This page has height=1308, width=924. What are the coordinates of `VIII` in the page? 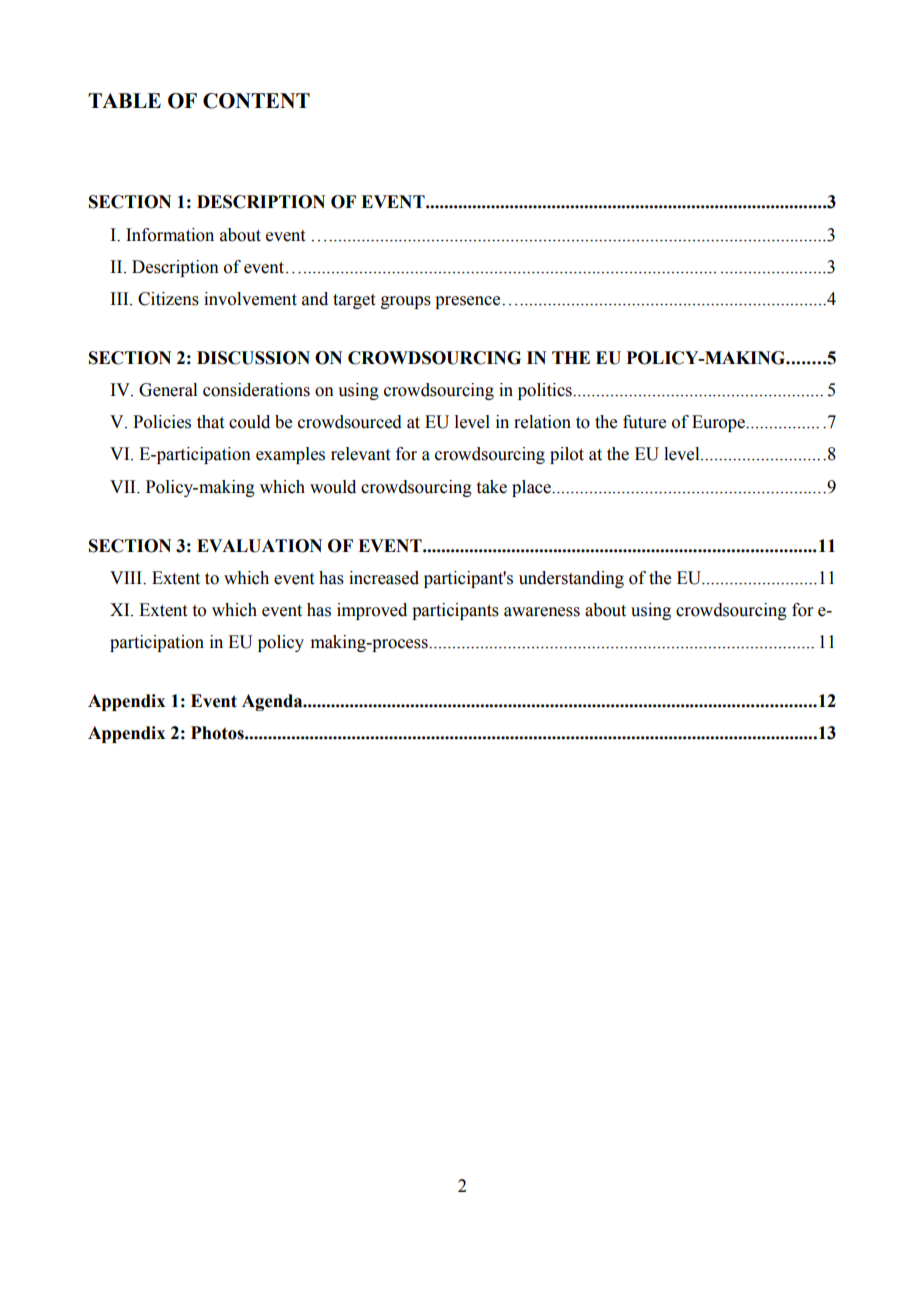 It's located at (127, 577).
